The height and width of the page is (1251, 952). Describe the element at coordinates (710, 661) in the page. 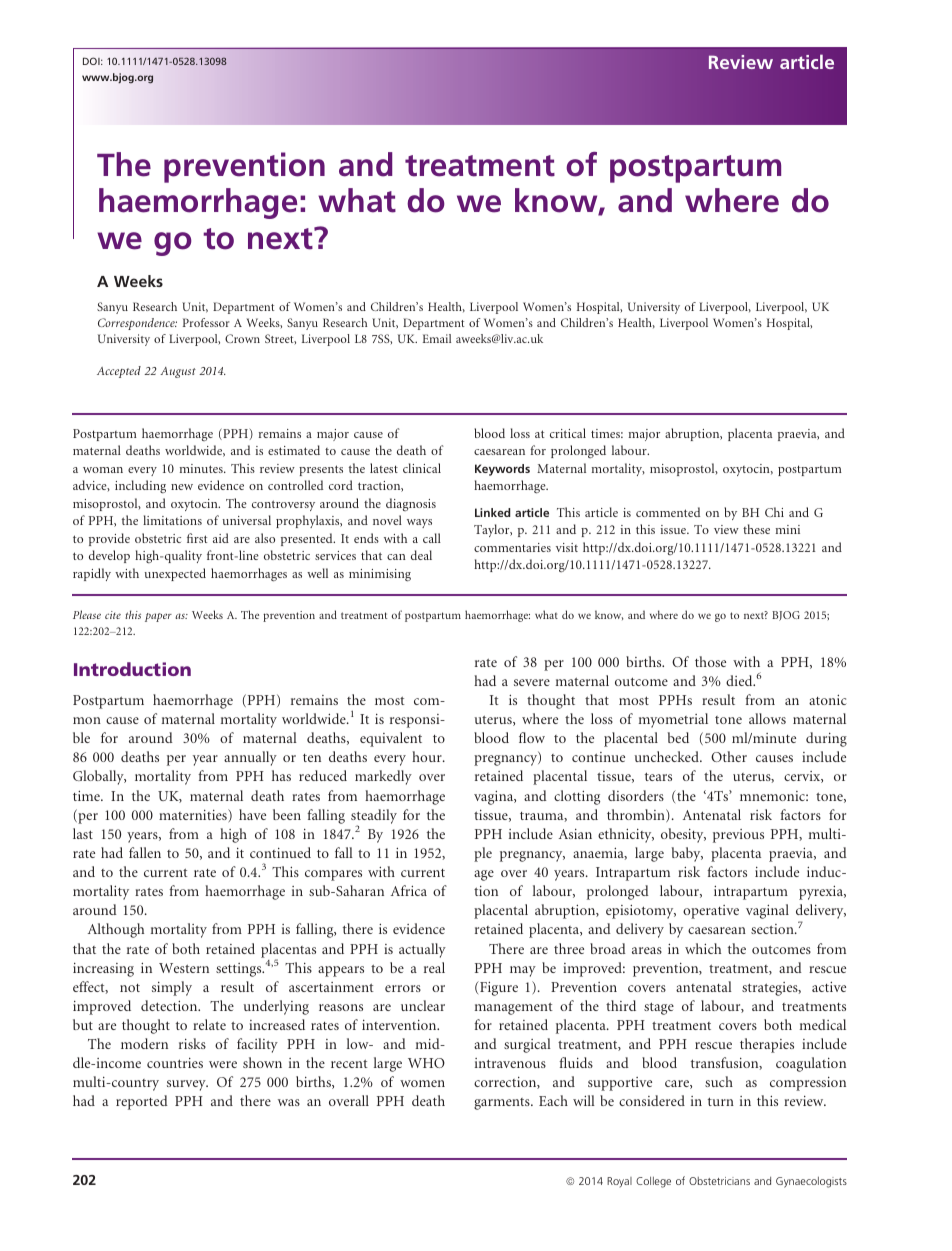

I see `those` at that location.
